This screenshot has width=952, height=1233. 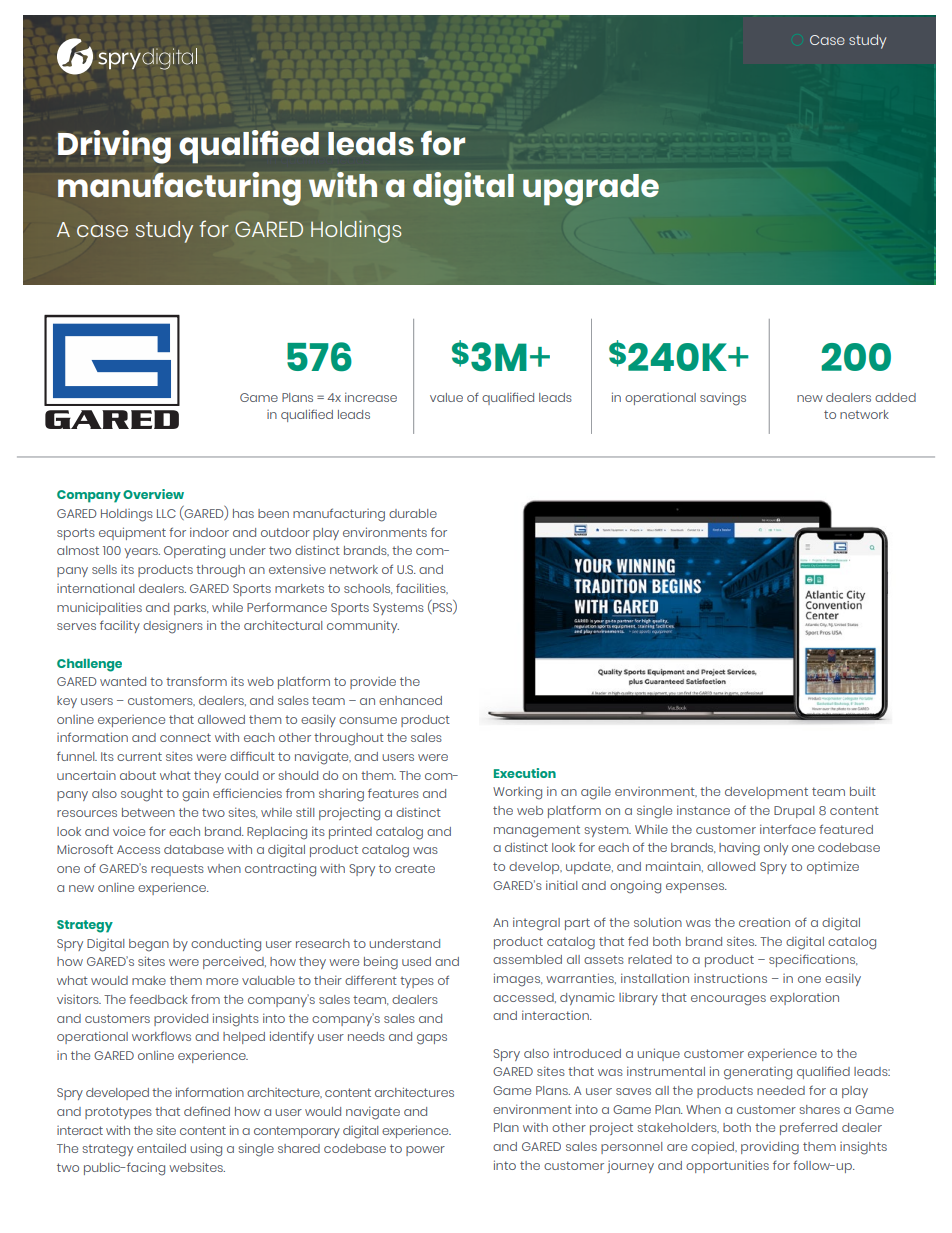 What do you see at coordinates (161, 1148) in the screenshot?
I see `entailed` at bounding box center [161, 1148].
